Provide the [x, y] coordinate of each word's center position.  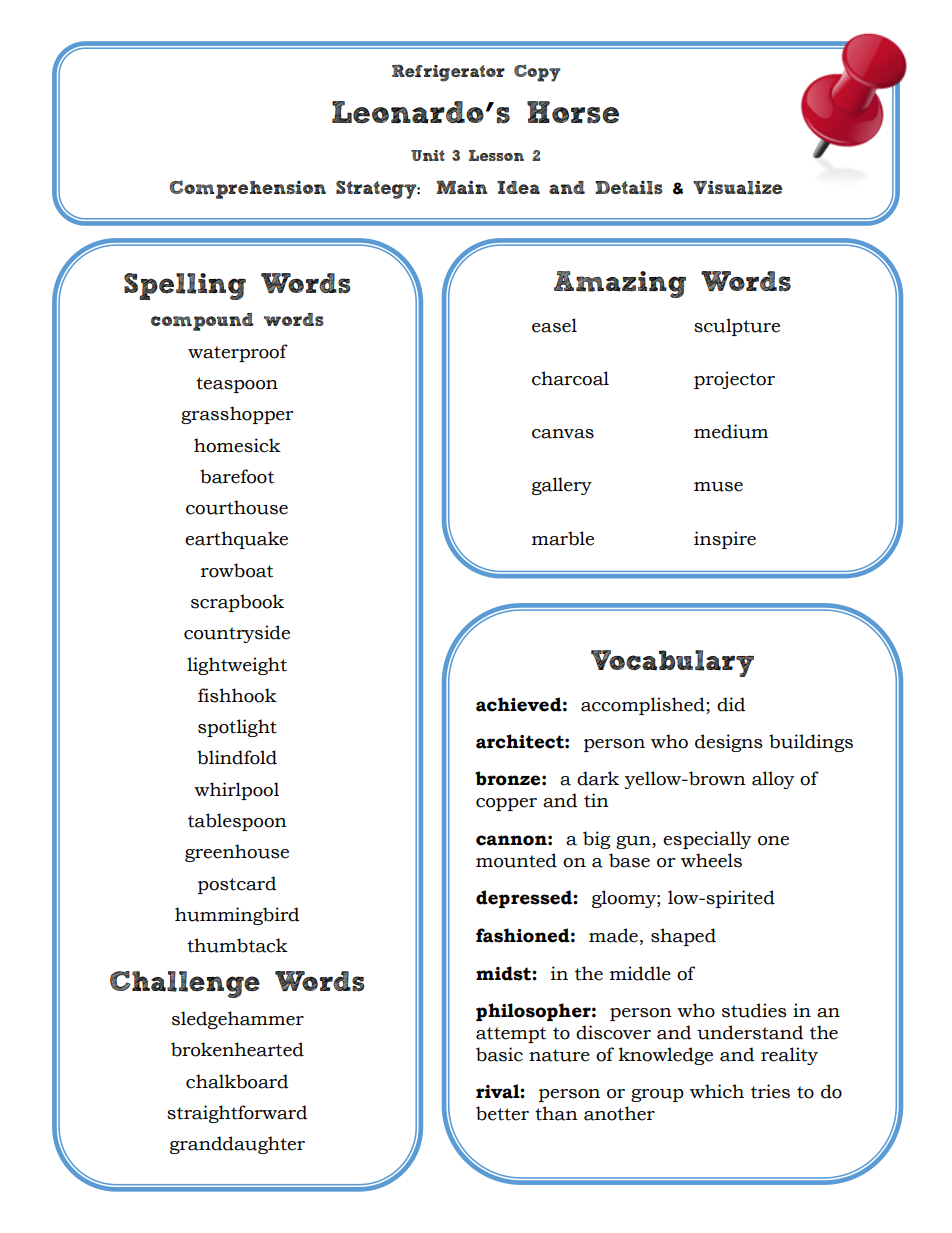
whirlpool [236, 791]
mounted [516, 860]
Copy [537, 73]
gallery [562, 486]
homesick [237, 445]
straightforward [237, 1114]
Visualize [737, 188]
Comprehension [247, 189]
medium [731, 431]
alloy [773, 780]
